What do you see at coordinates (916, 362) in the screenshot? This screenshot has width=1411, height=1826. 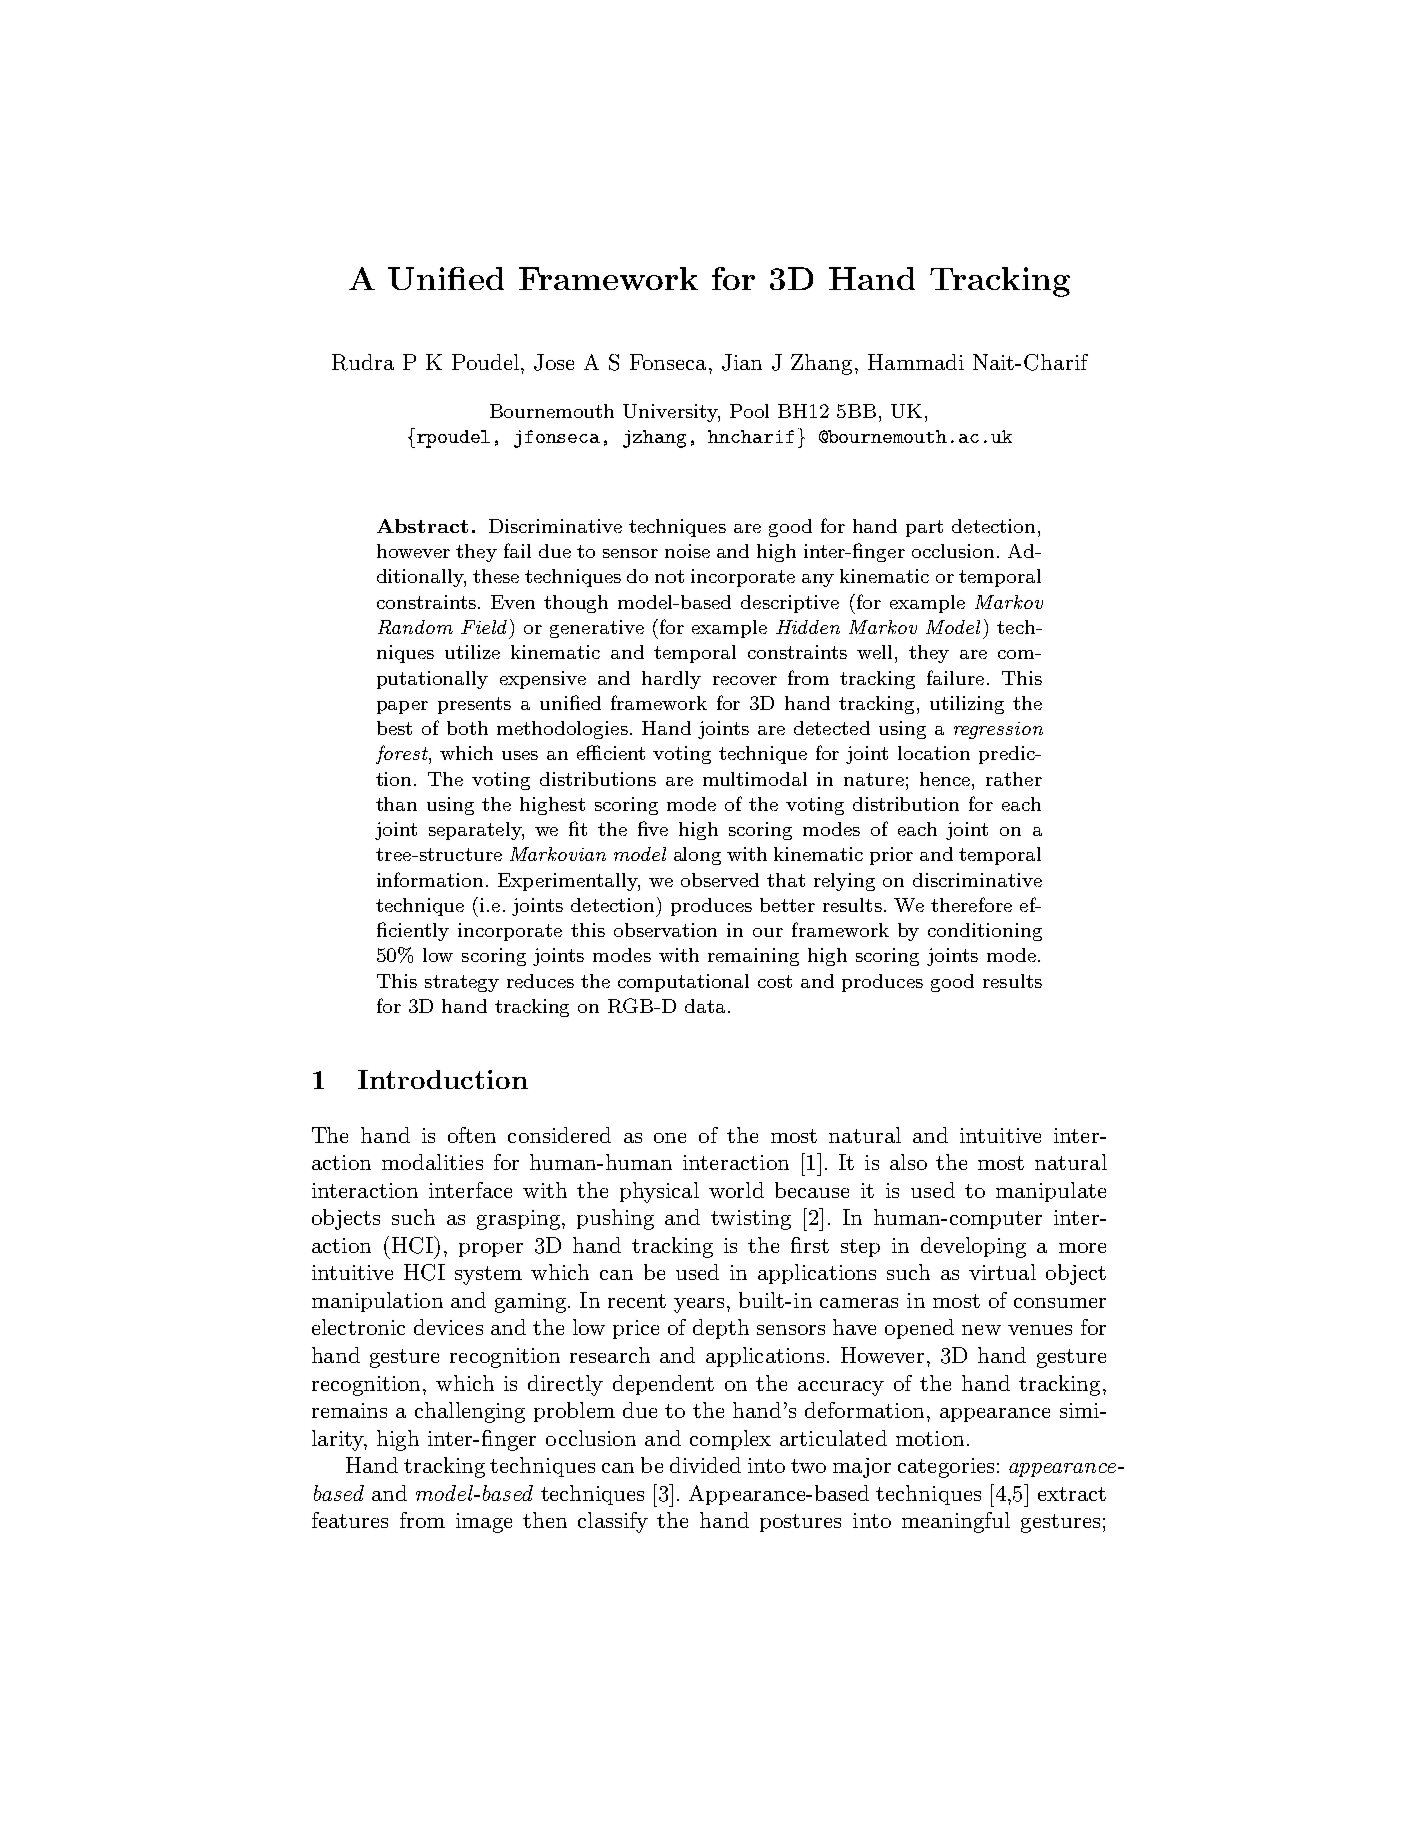 I see `Hammadi` at bounding box center [916, 362].
